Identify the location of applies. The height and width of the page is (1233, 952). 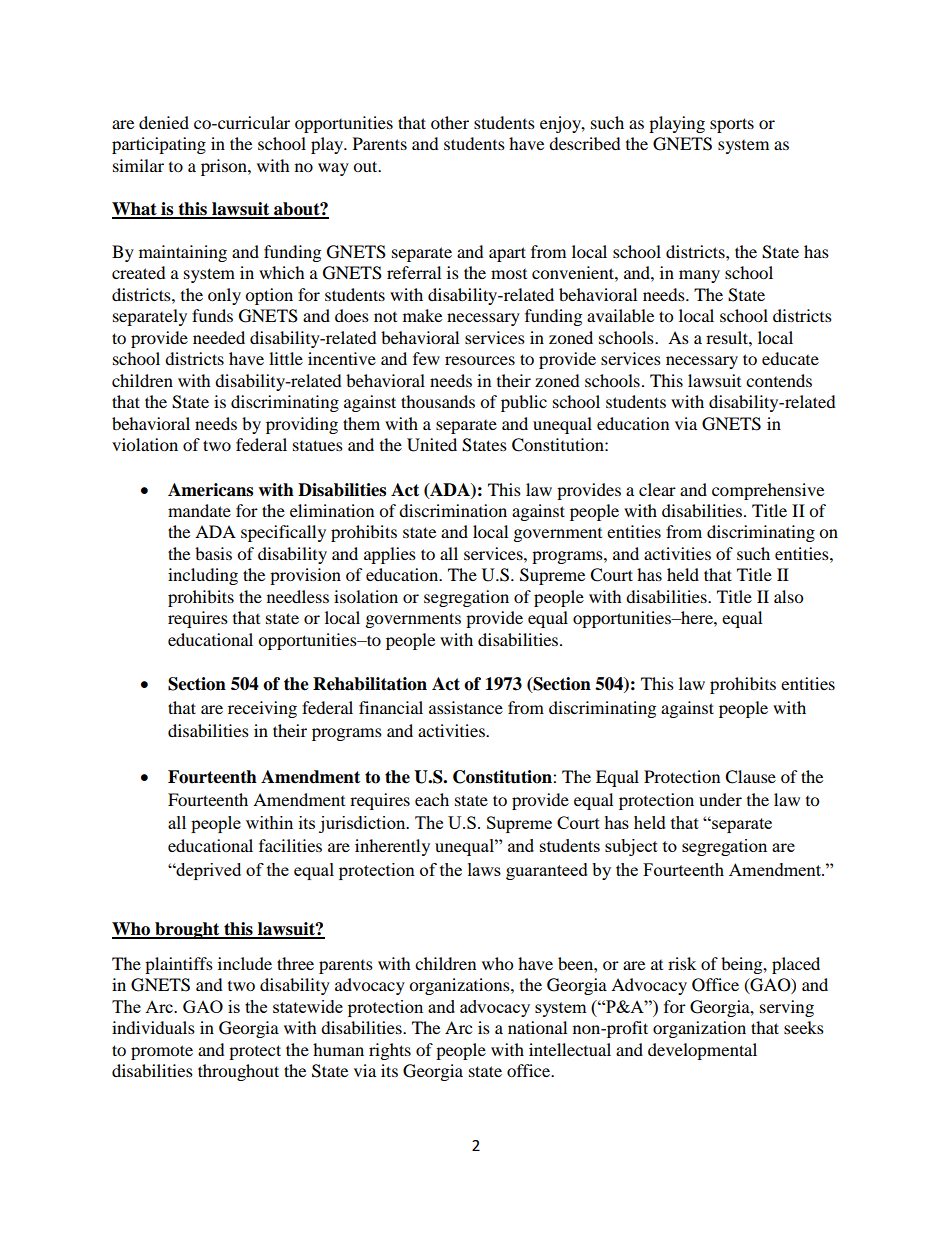
(390, 555).
